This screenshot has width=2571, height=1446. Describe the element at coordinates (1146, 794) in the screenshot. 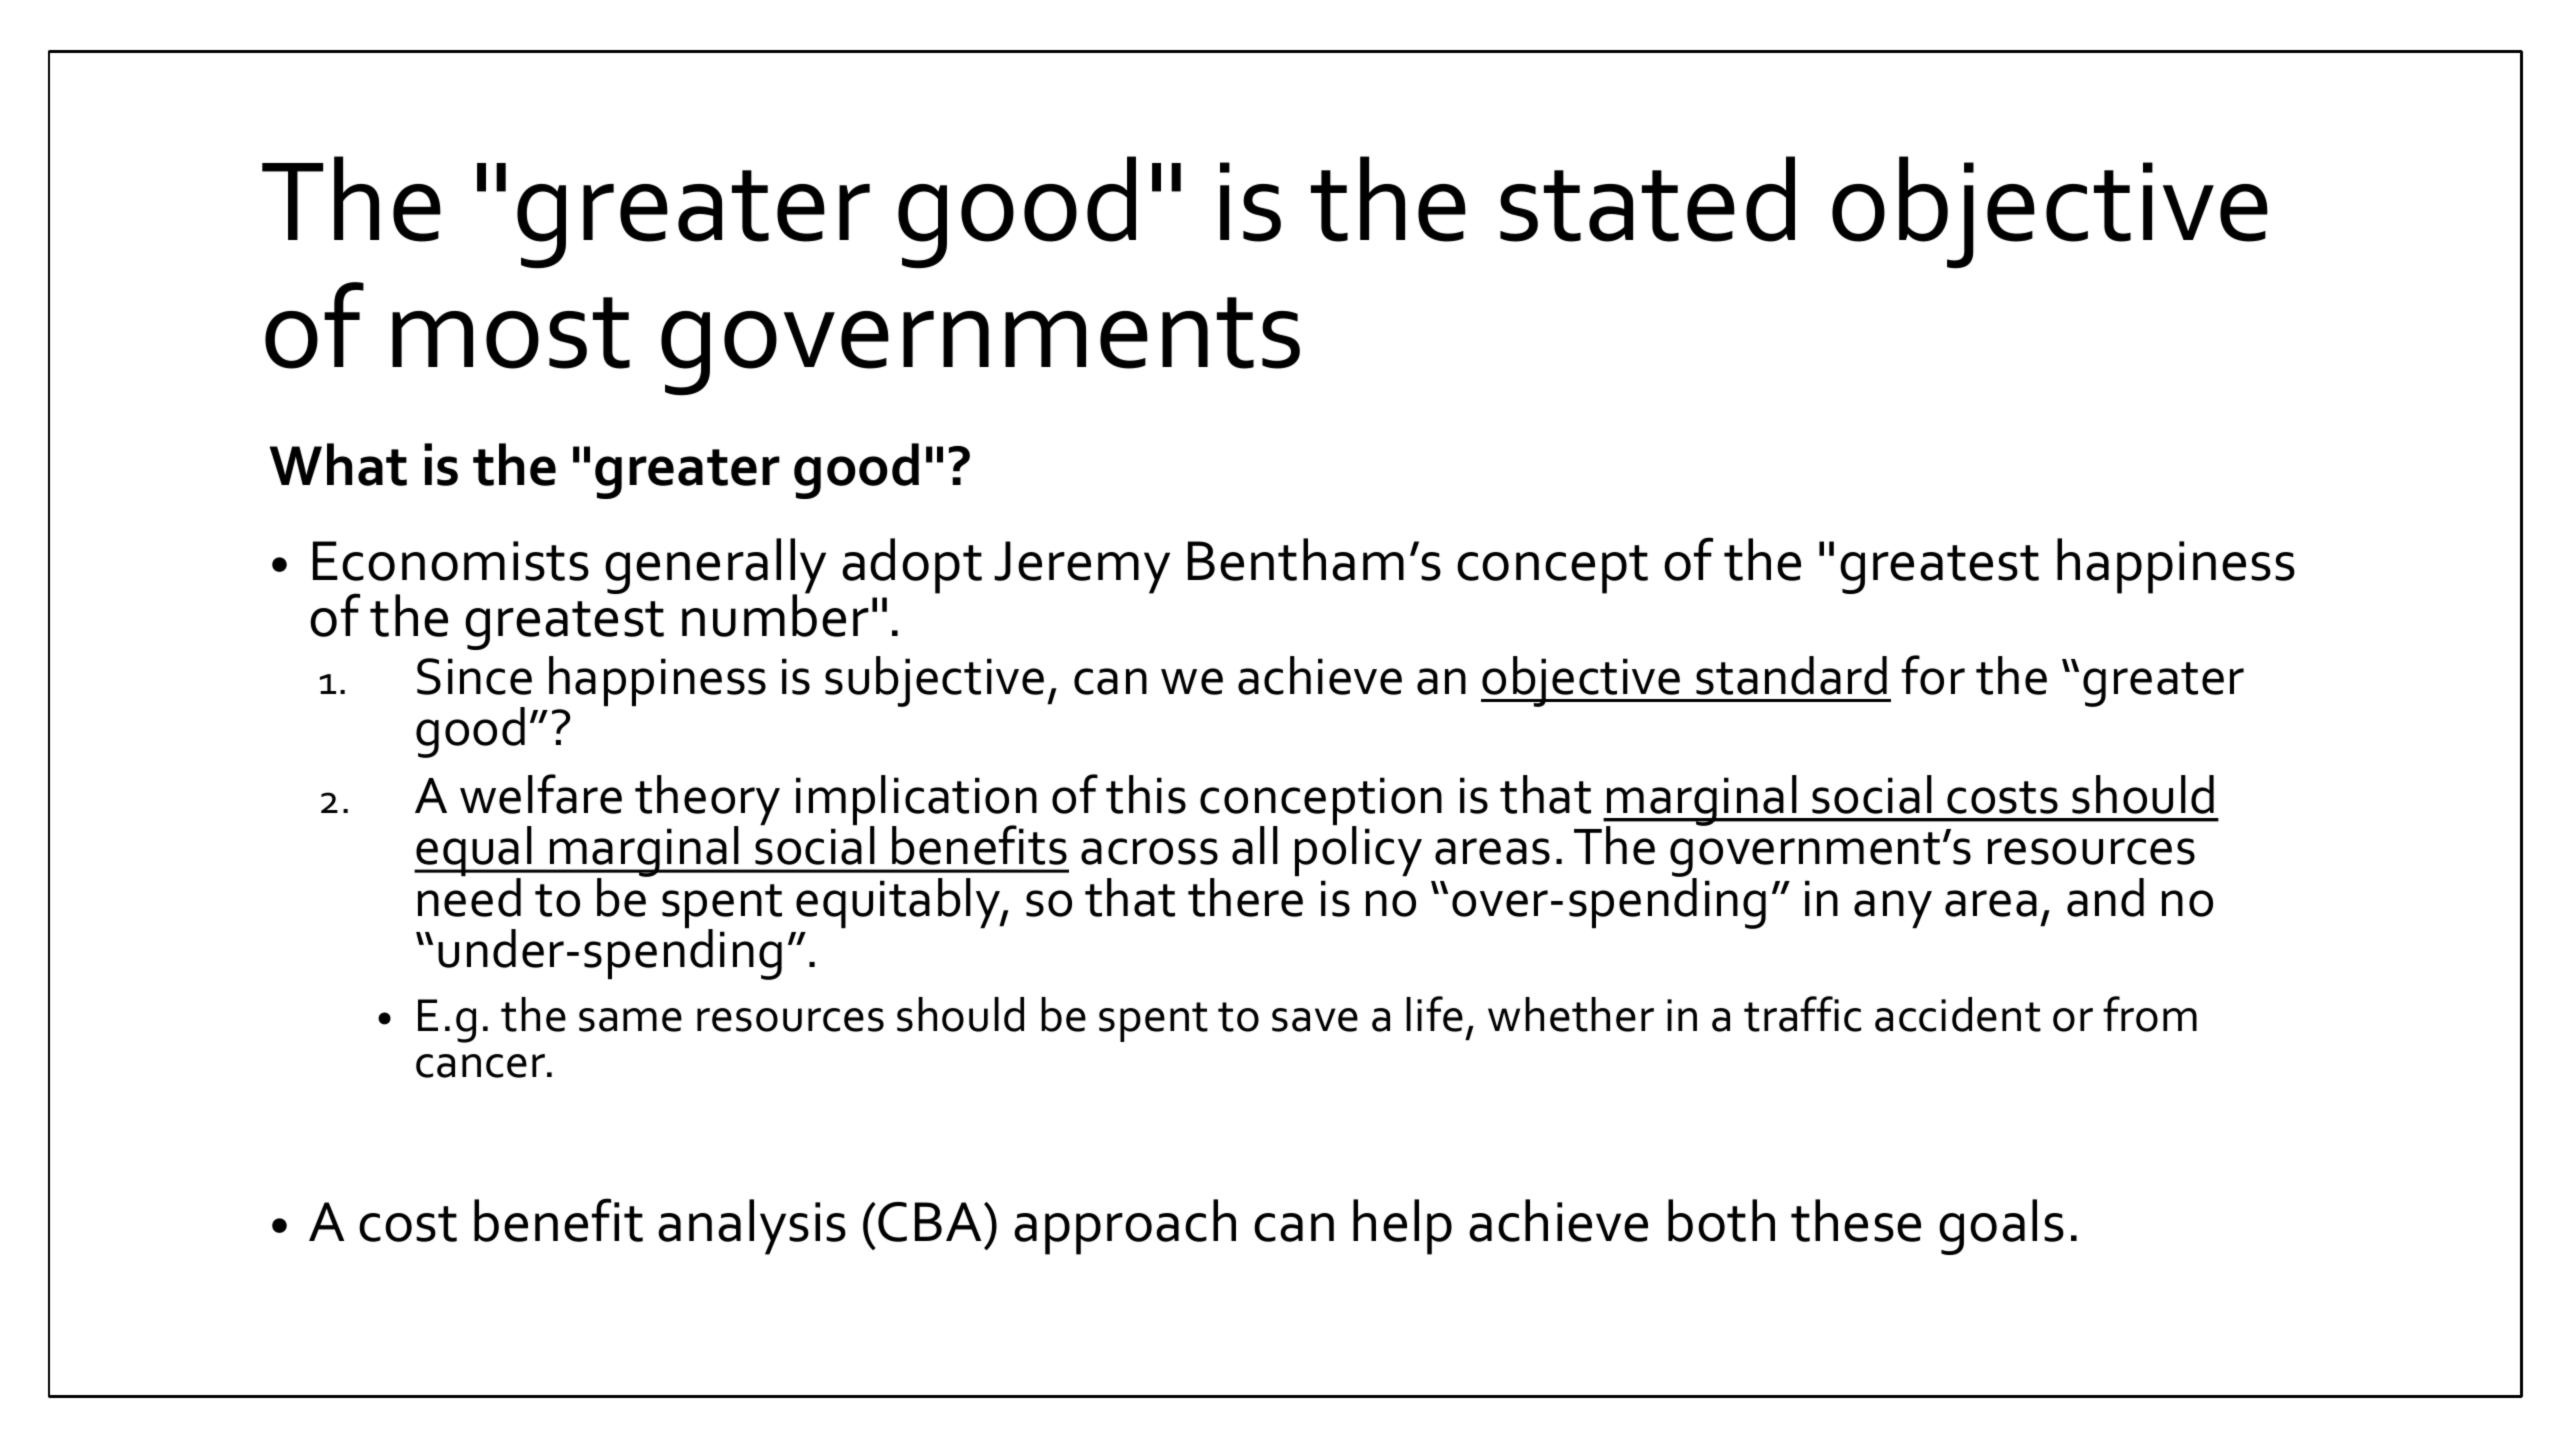

I see `this` at that location.
